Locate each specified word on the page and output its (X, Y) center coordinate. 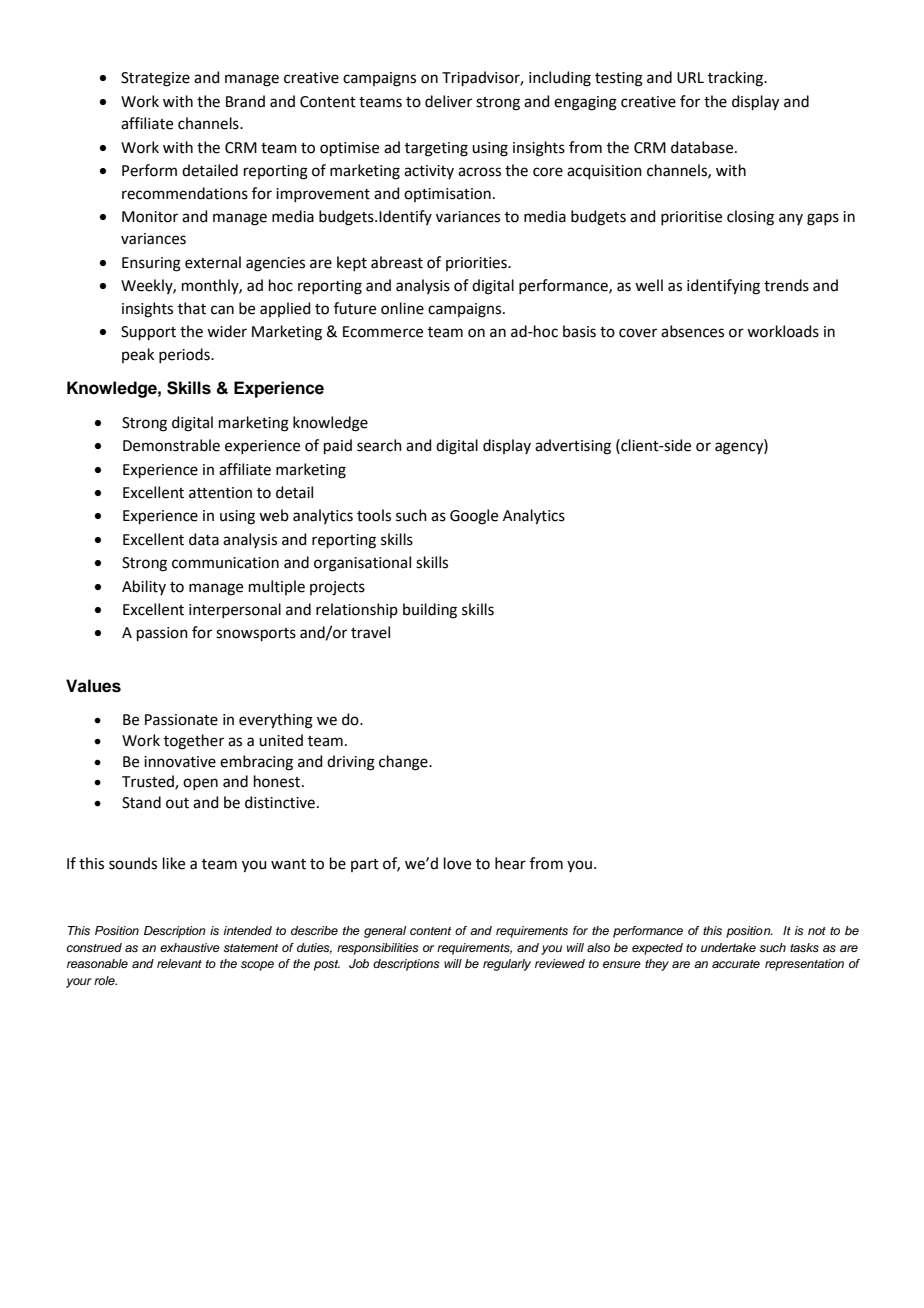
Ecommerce (383, 332)
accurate (736, 964)
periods (185, 355)
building (430, 611)
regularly (507, 965)
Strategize (155, 79)
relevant (179, 963)
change (404, 763)
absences (692, 331)
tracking (737, 79)
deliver (448, 101)
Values (93, 686)
